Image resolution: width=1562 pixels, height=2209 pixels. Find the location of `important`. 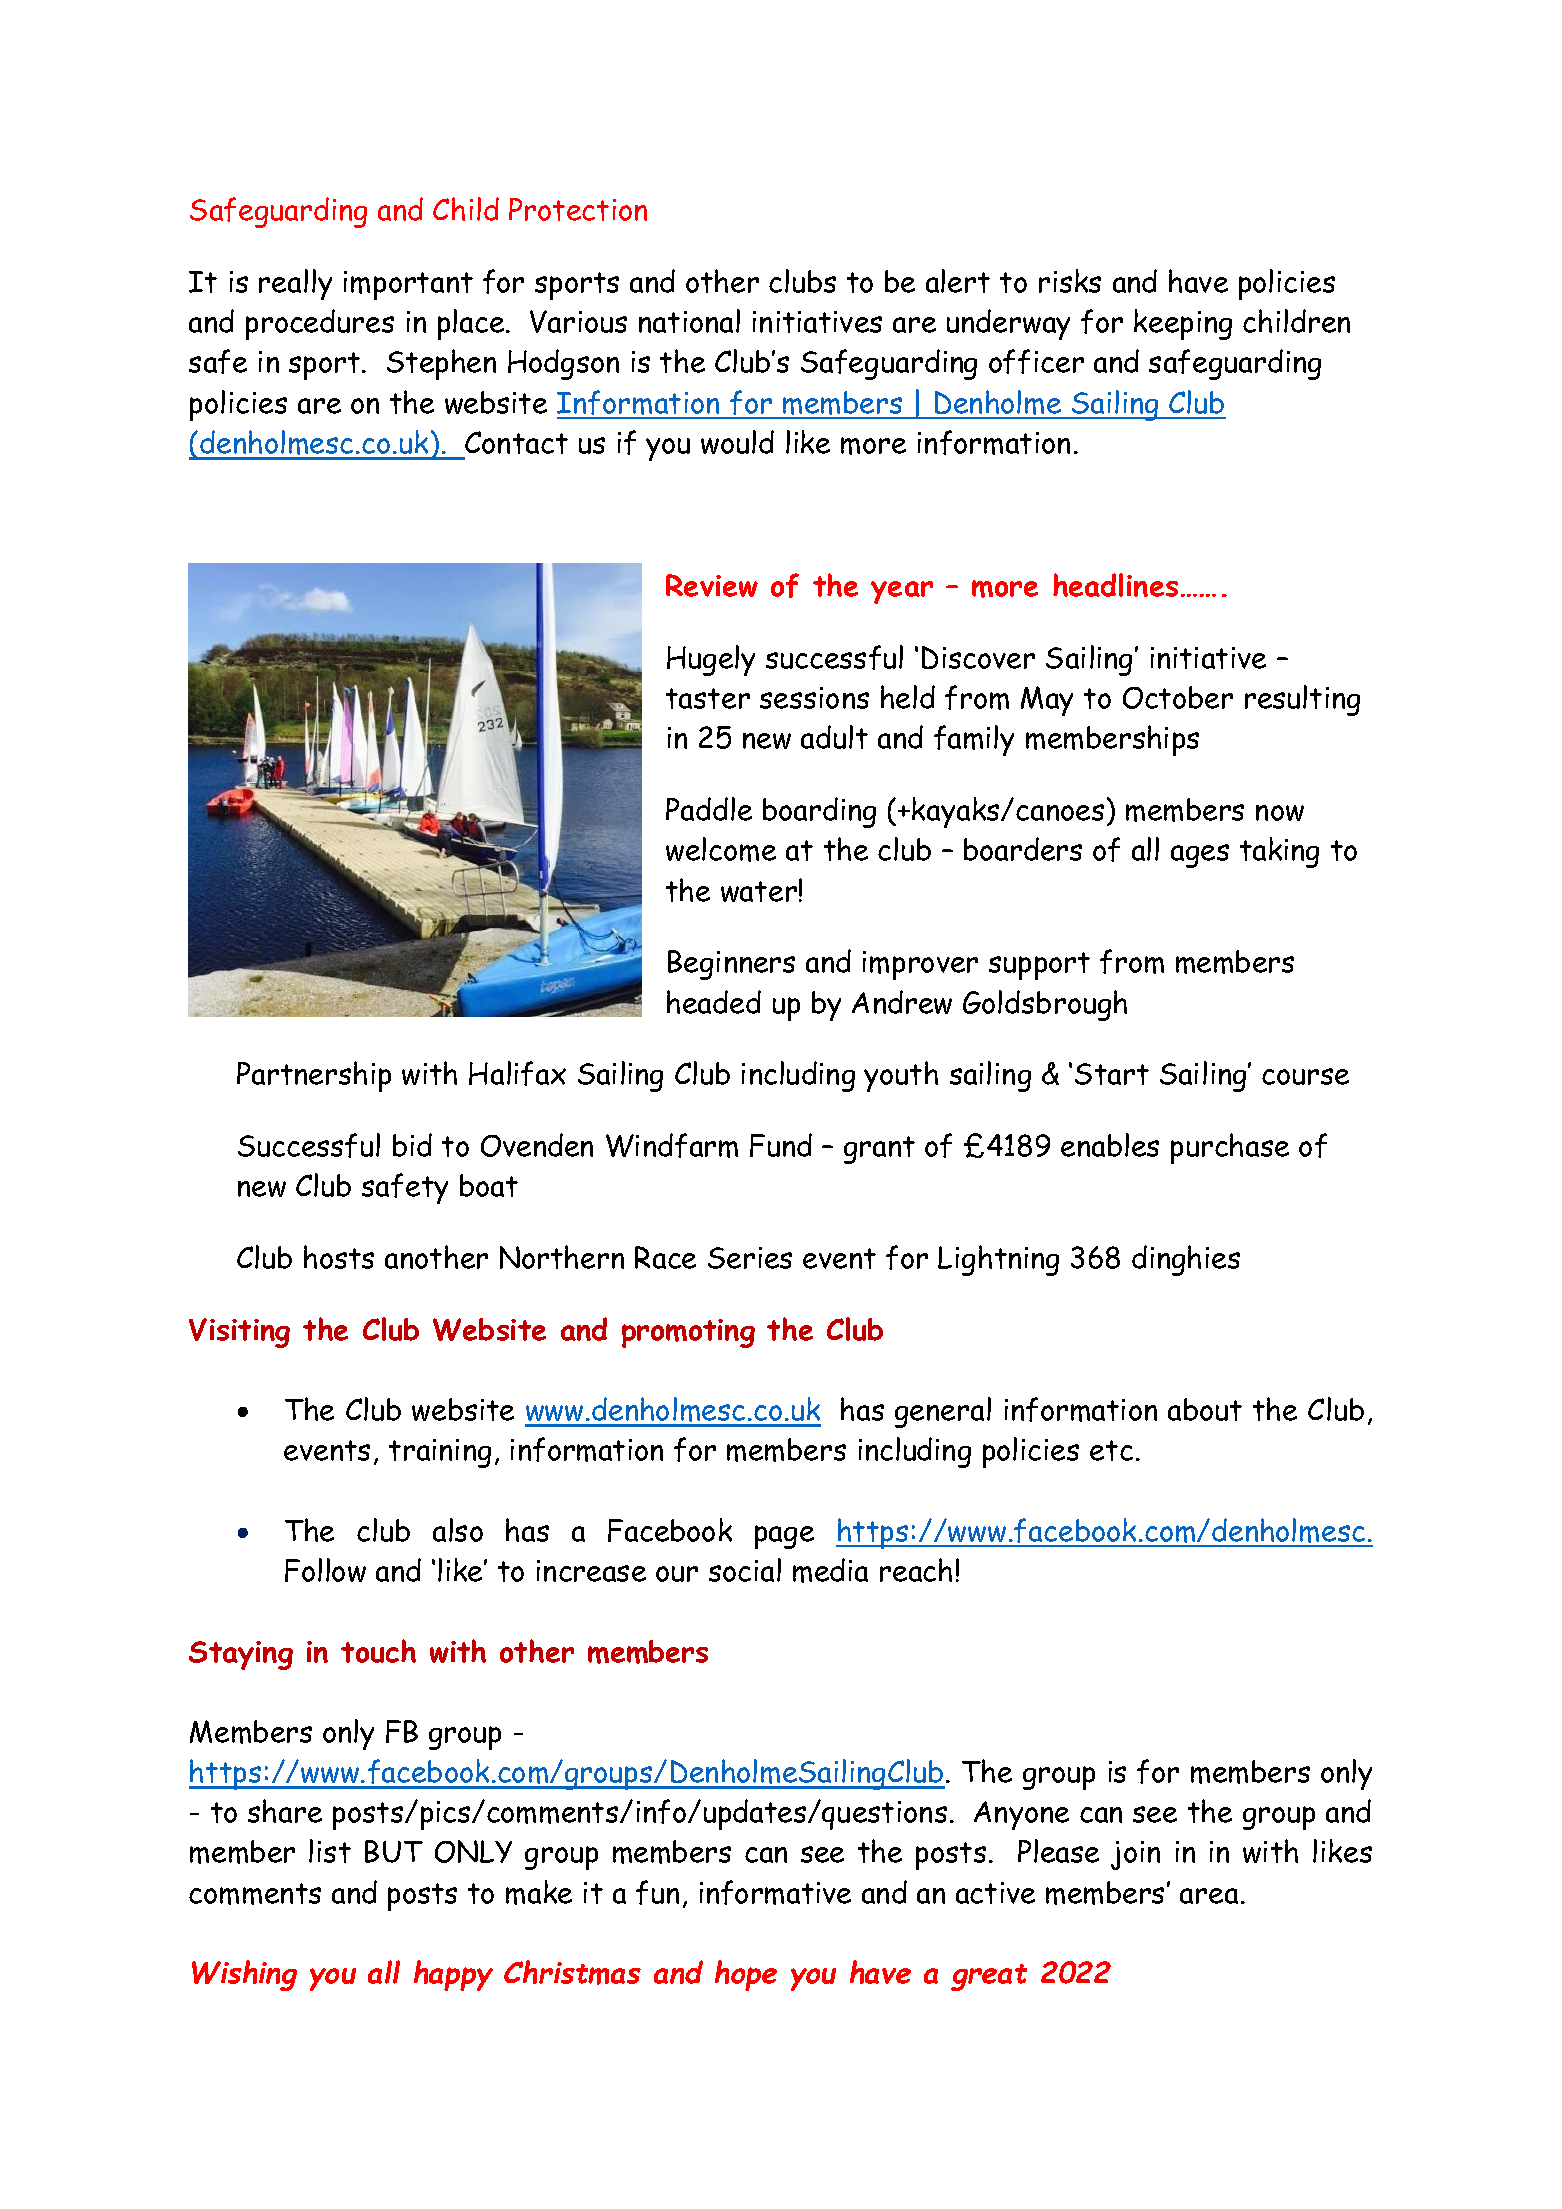

important is located at coordinates (408, 285).
